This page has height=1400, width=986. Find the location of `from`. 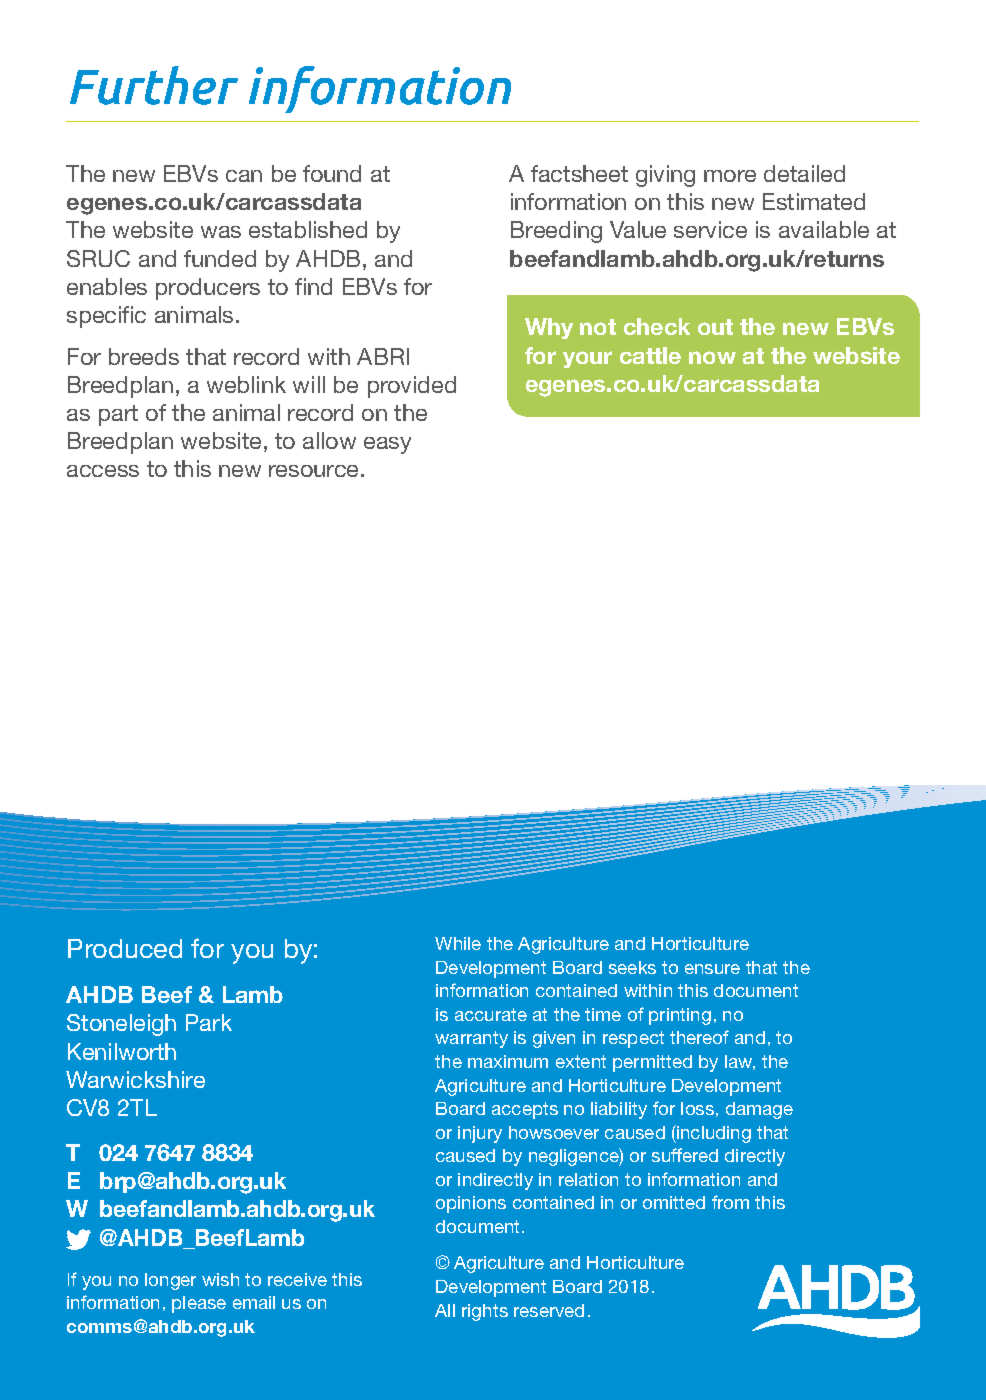

from is located at coordinates (730, 1202).
